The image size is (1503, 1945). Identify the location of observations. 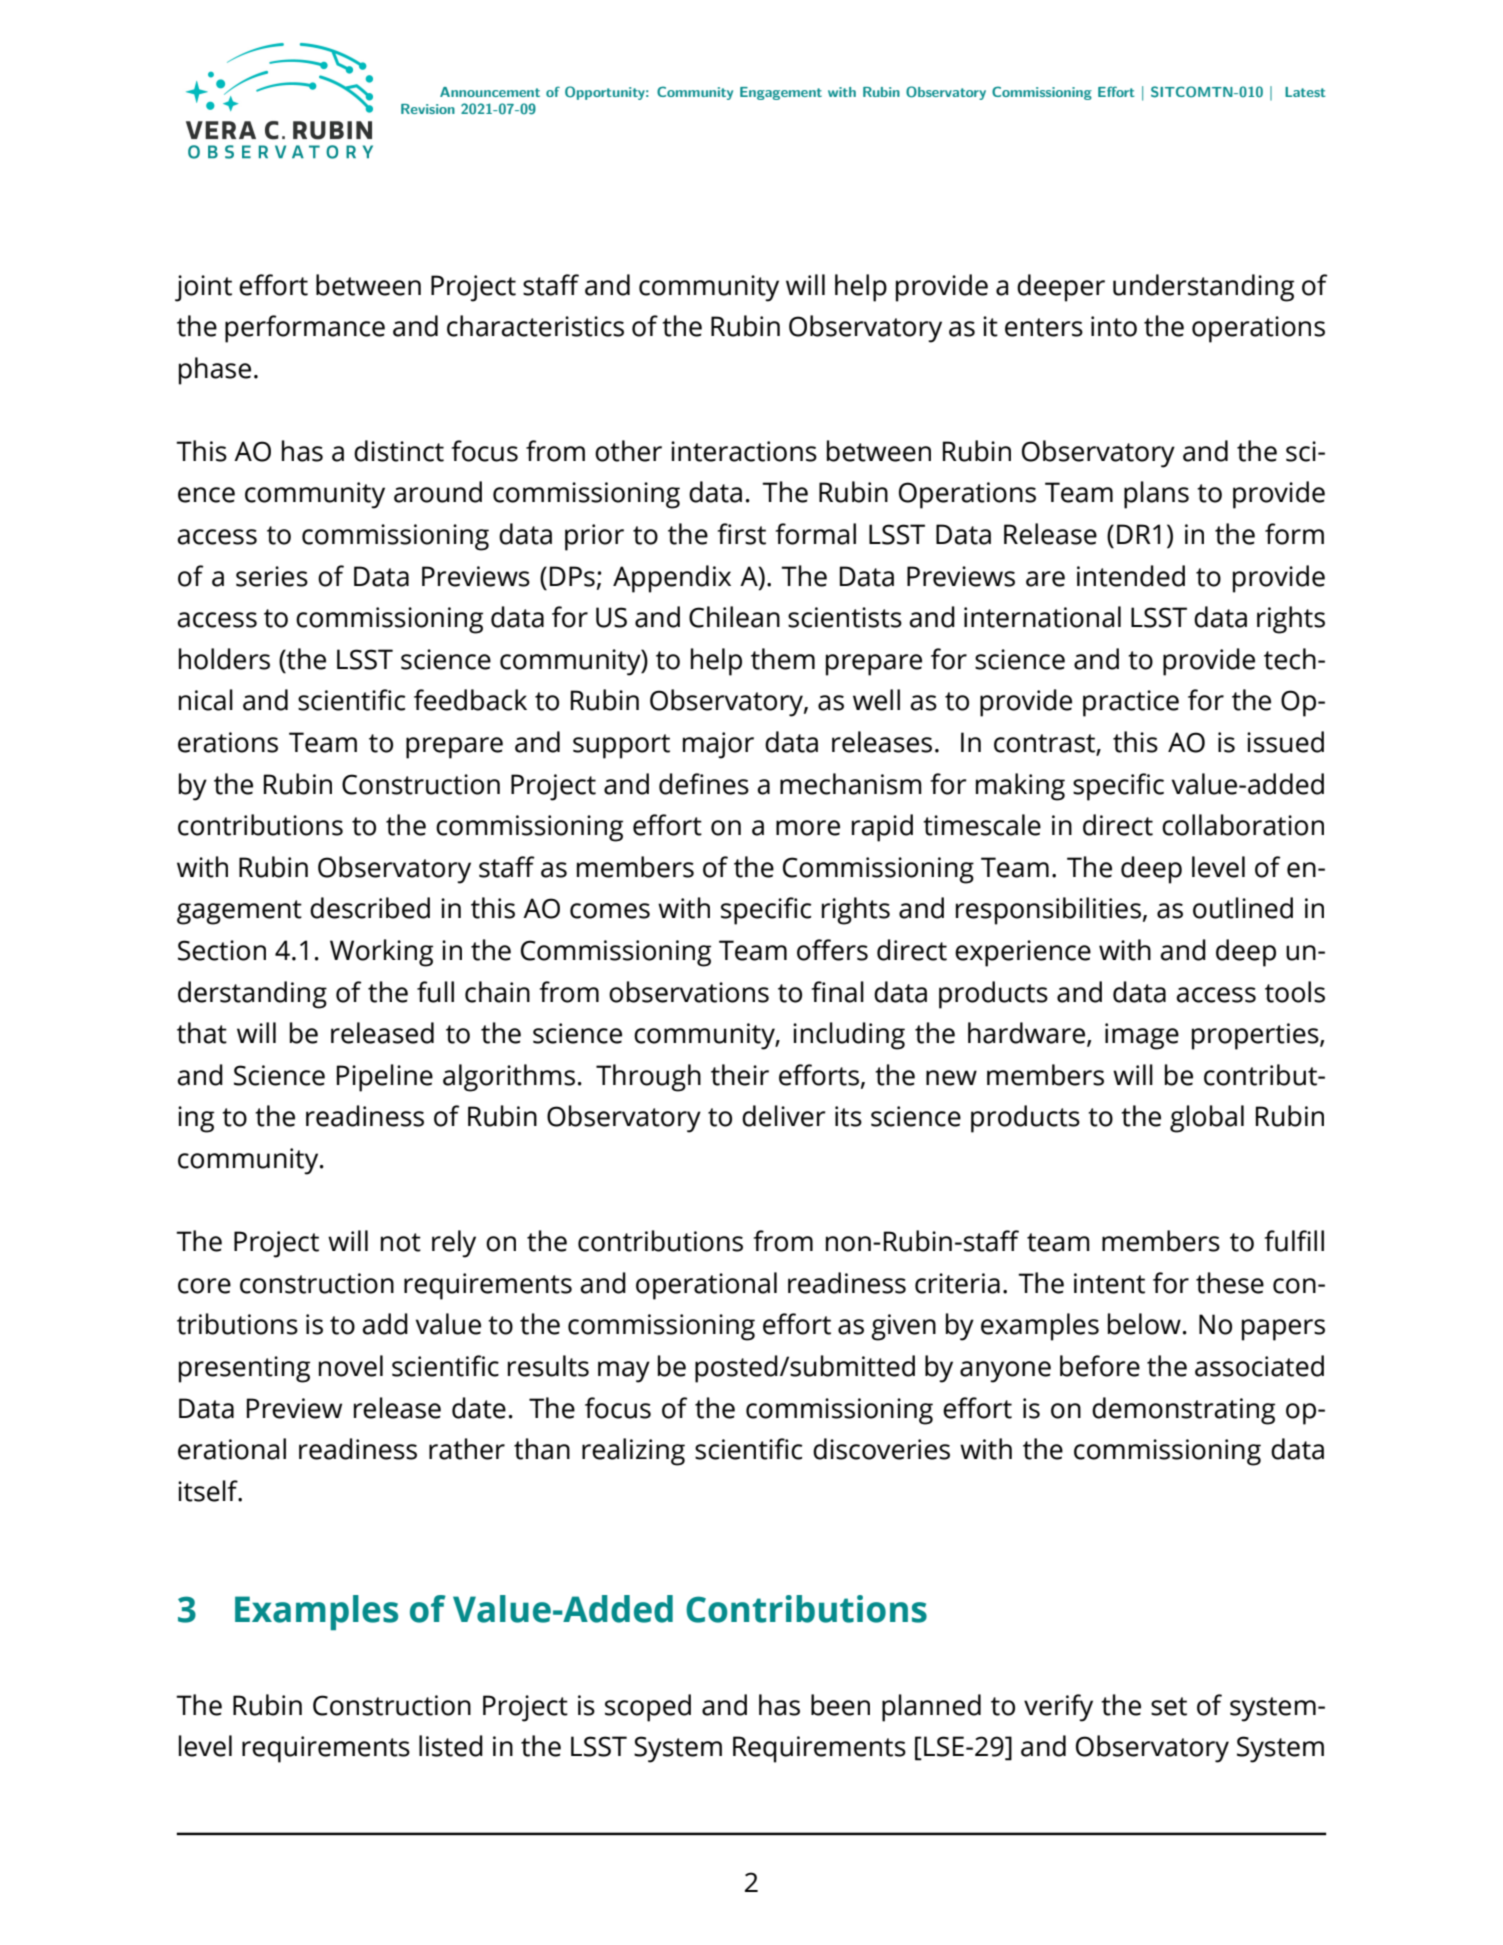
(689, 992).
